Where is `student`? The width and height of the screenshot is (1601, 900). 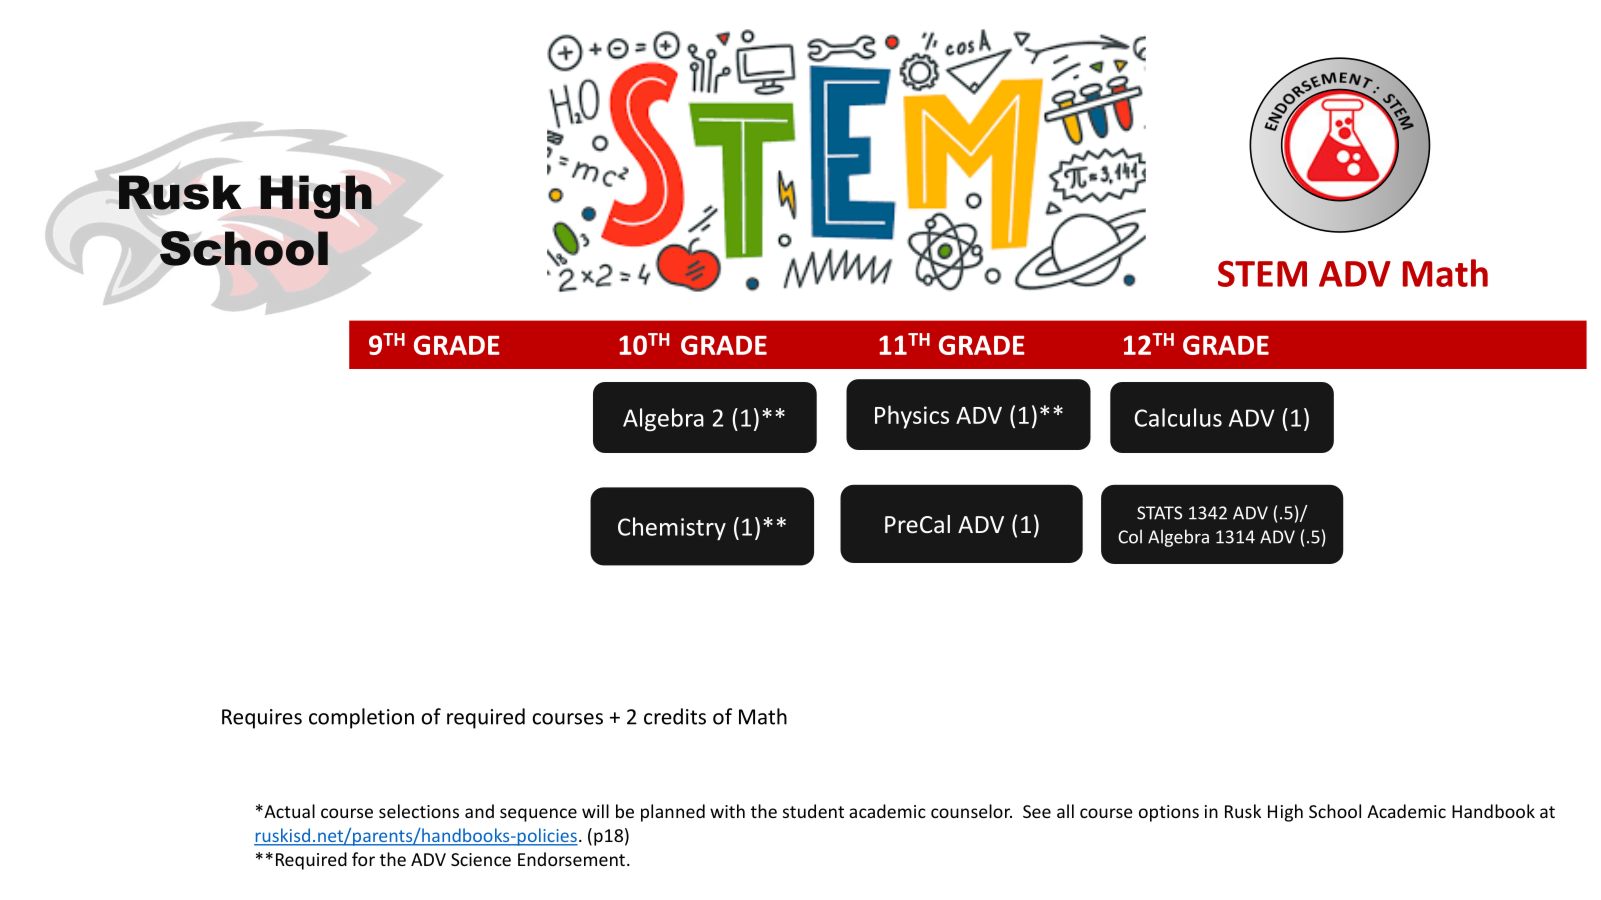 student is located at coordinates (813, 811).
